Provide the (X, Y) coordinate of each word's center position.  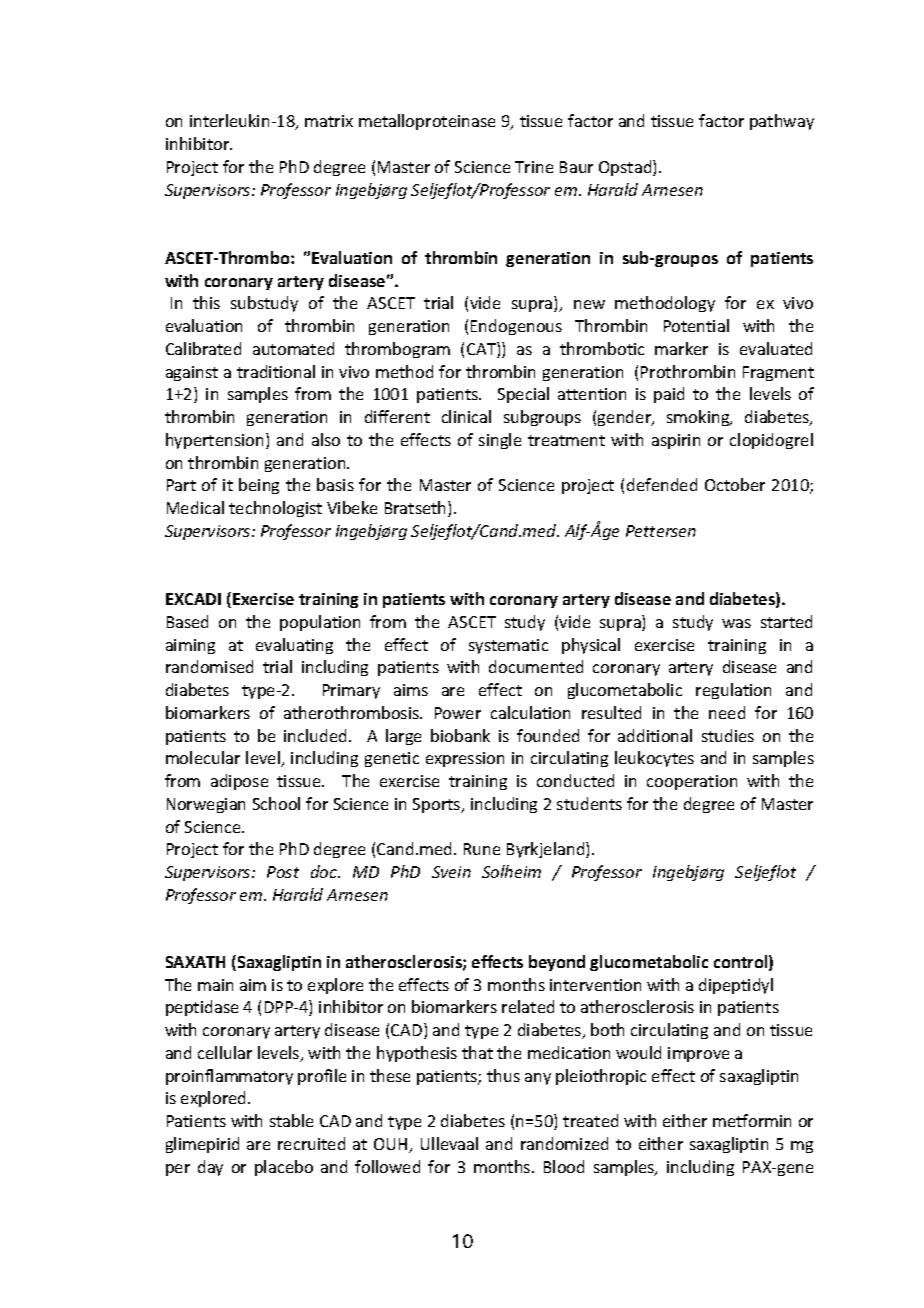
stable (291, 1120)
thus (503, 1075)
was (736, 623)
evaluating (294, 646)
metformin (752, 1120)
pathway (782, 122)
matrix (329, 121)
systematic (508, 646)
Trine (534, 167)
